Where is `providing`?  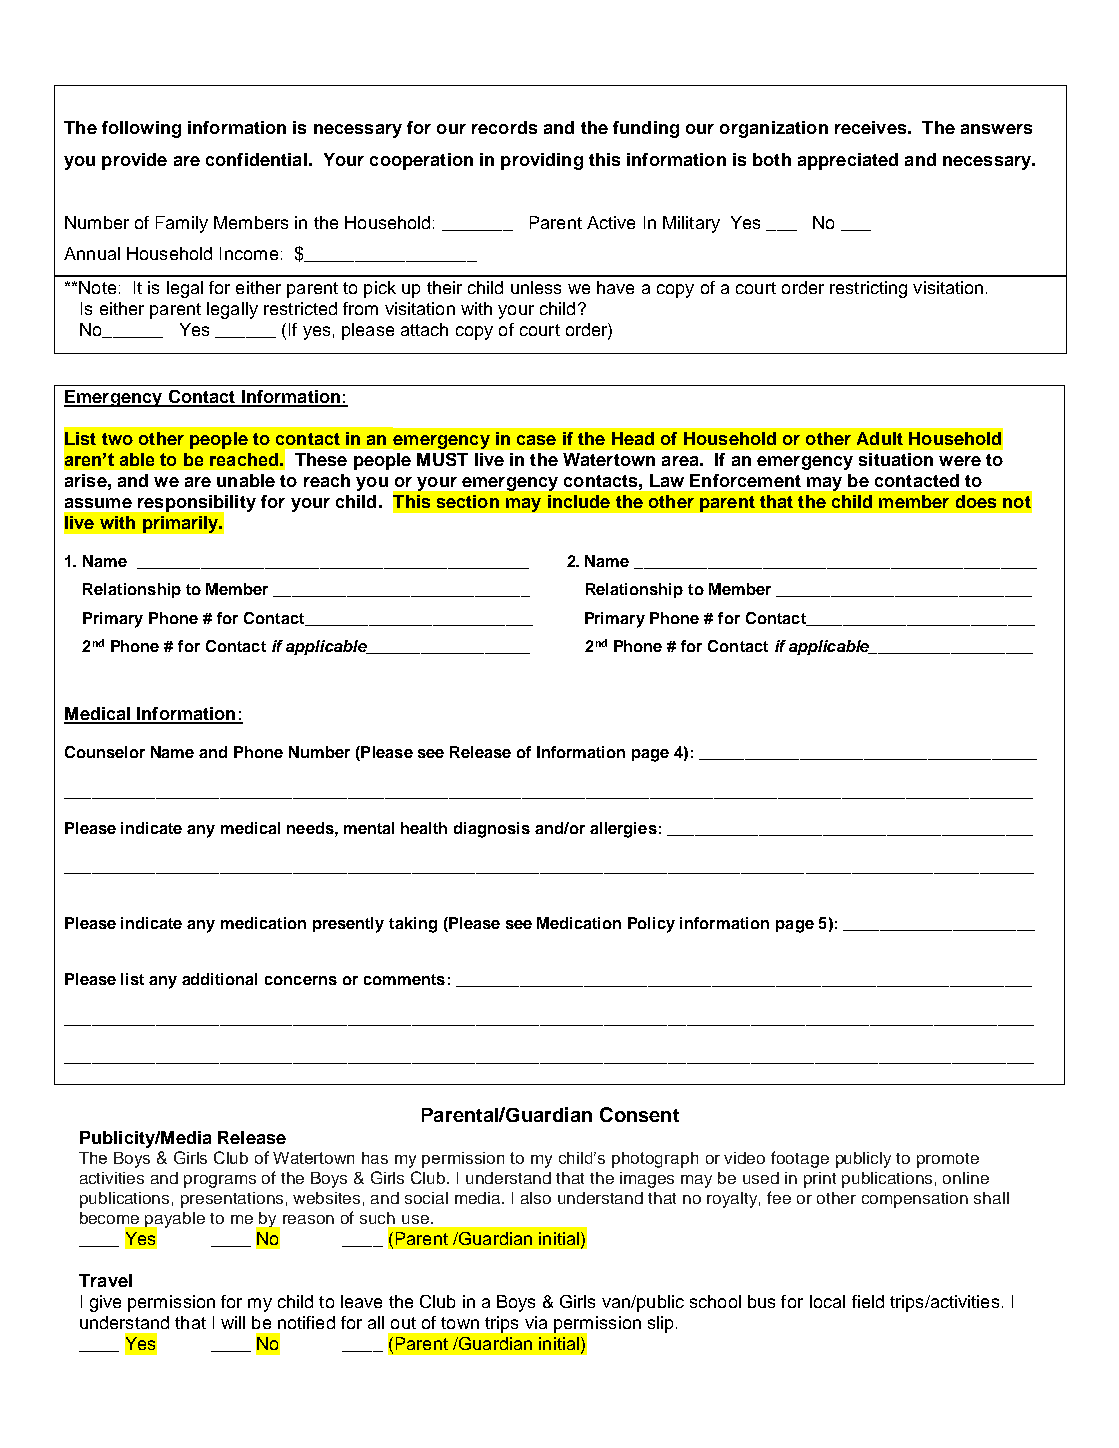
providing is located at coordinates (542, 161).
